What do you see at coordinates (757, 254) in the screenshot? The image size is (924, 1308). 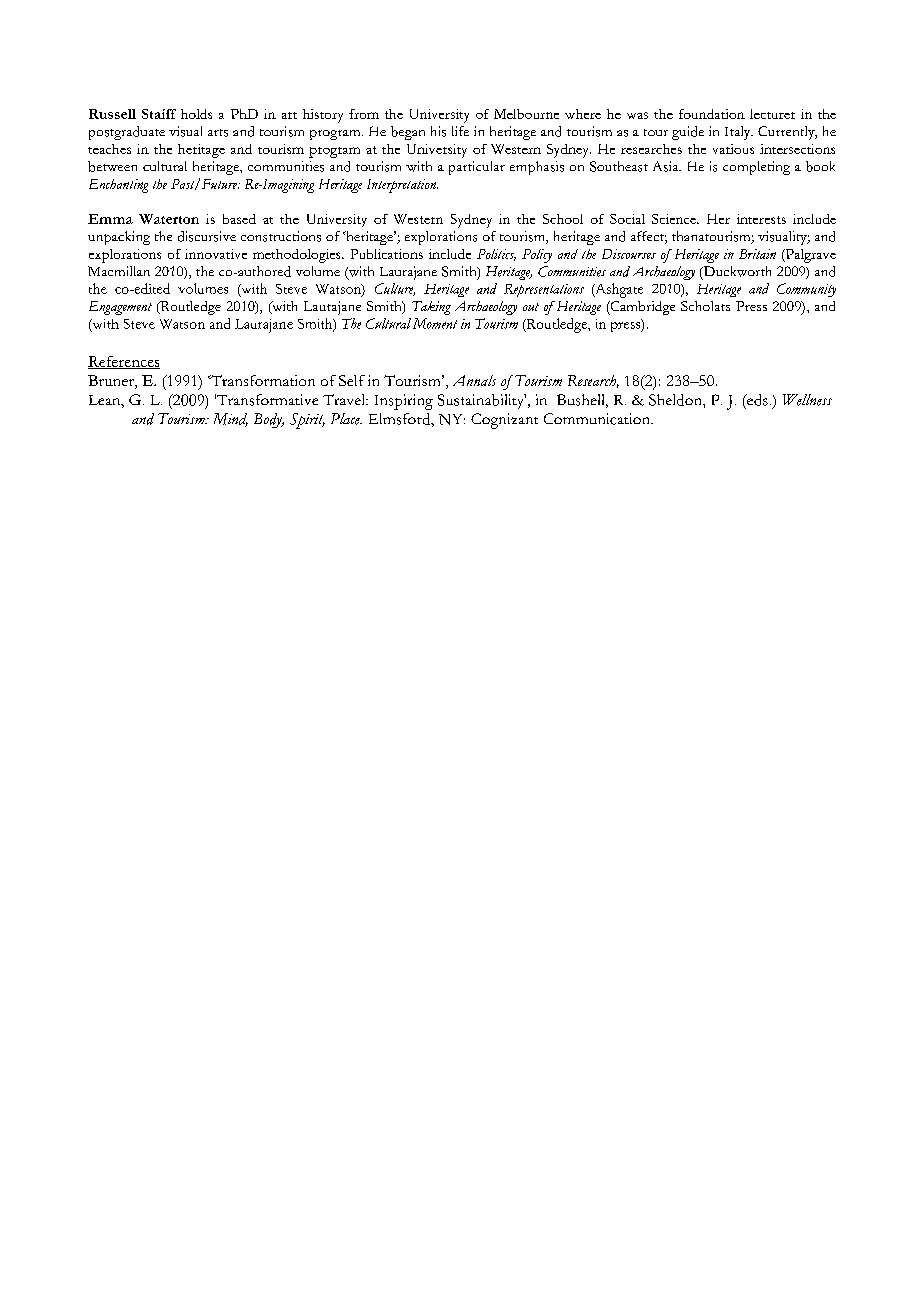 I see `Britain` at bounding box center [757, 254].
